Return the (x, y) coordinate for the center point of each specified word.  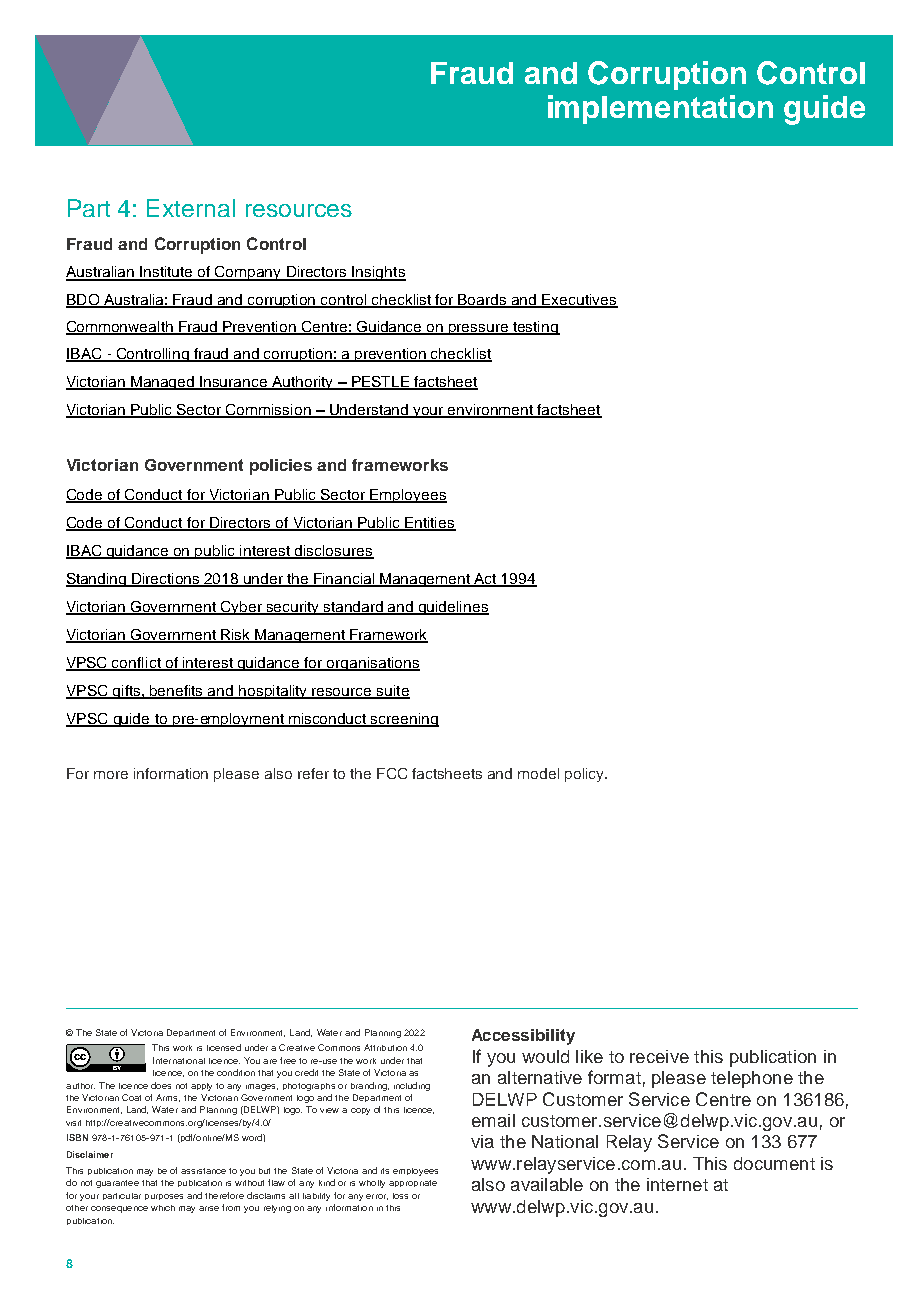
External (191, 208)
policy (585, 775)
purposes (164, 1197)
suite (392, 691)
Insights (378, 273)
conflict (137, 663)
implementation (660, 109)
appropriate (413, 1183)
